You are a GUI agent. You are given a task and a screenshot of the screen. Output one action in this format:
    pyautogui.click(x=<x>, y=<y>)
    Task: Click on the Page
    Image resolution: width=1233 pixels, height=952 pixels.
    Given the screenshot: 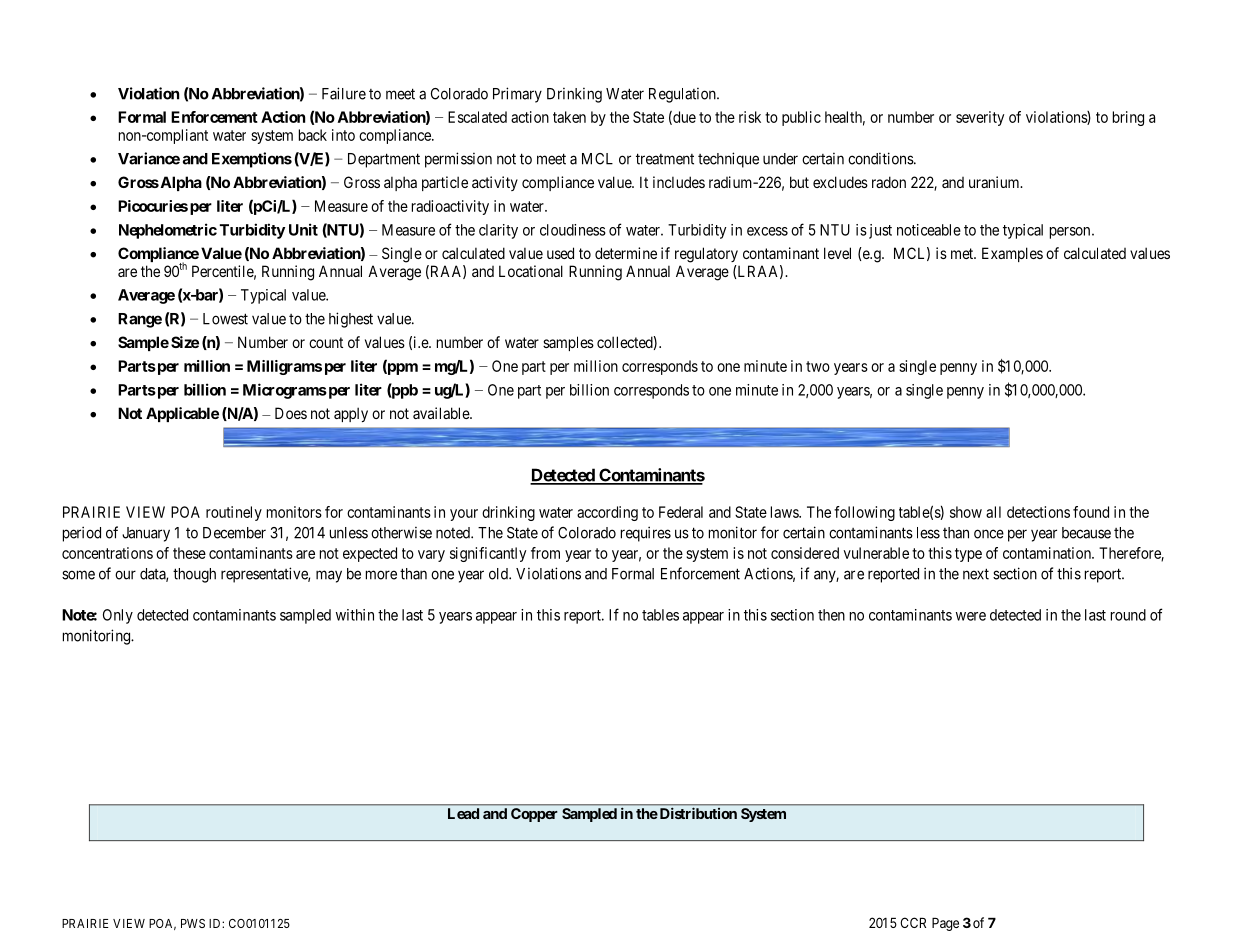 What is the action you would take?
    pyautogui.click(x=945, y=924)
